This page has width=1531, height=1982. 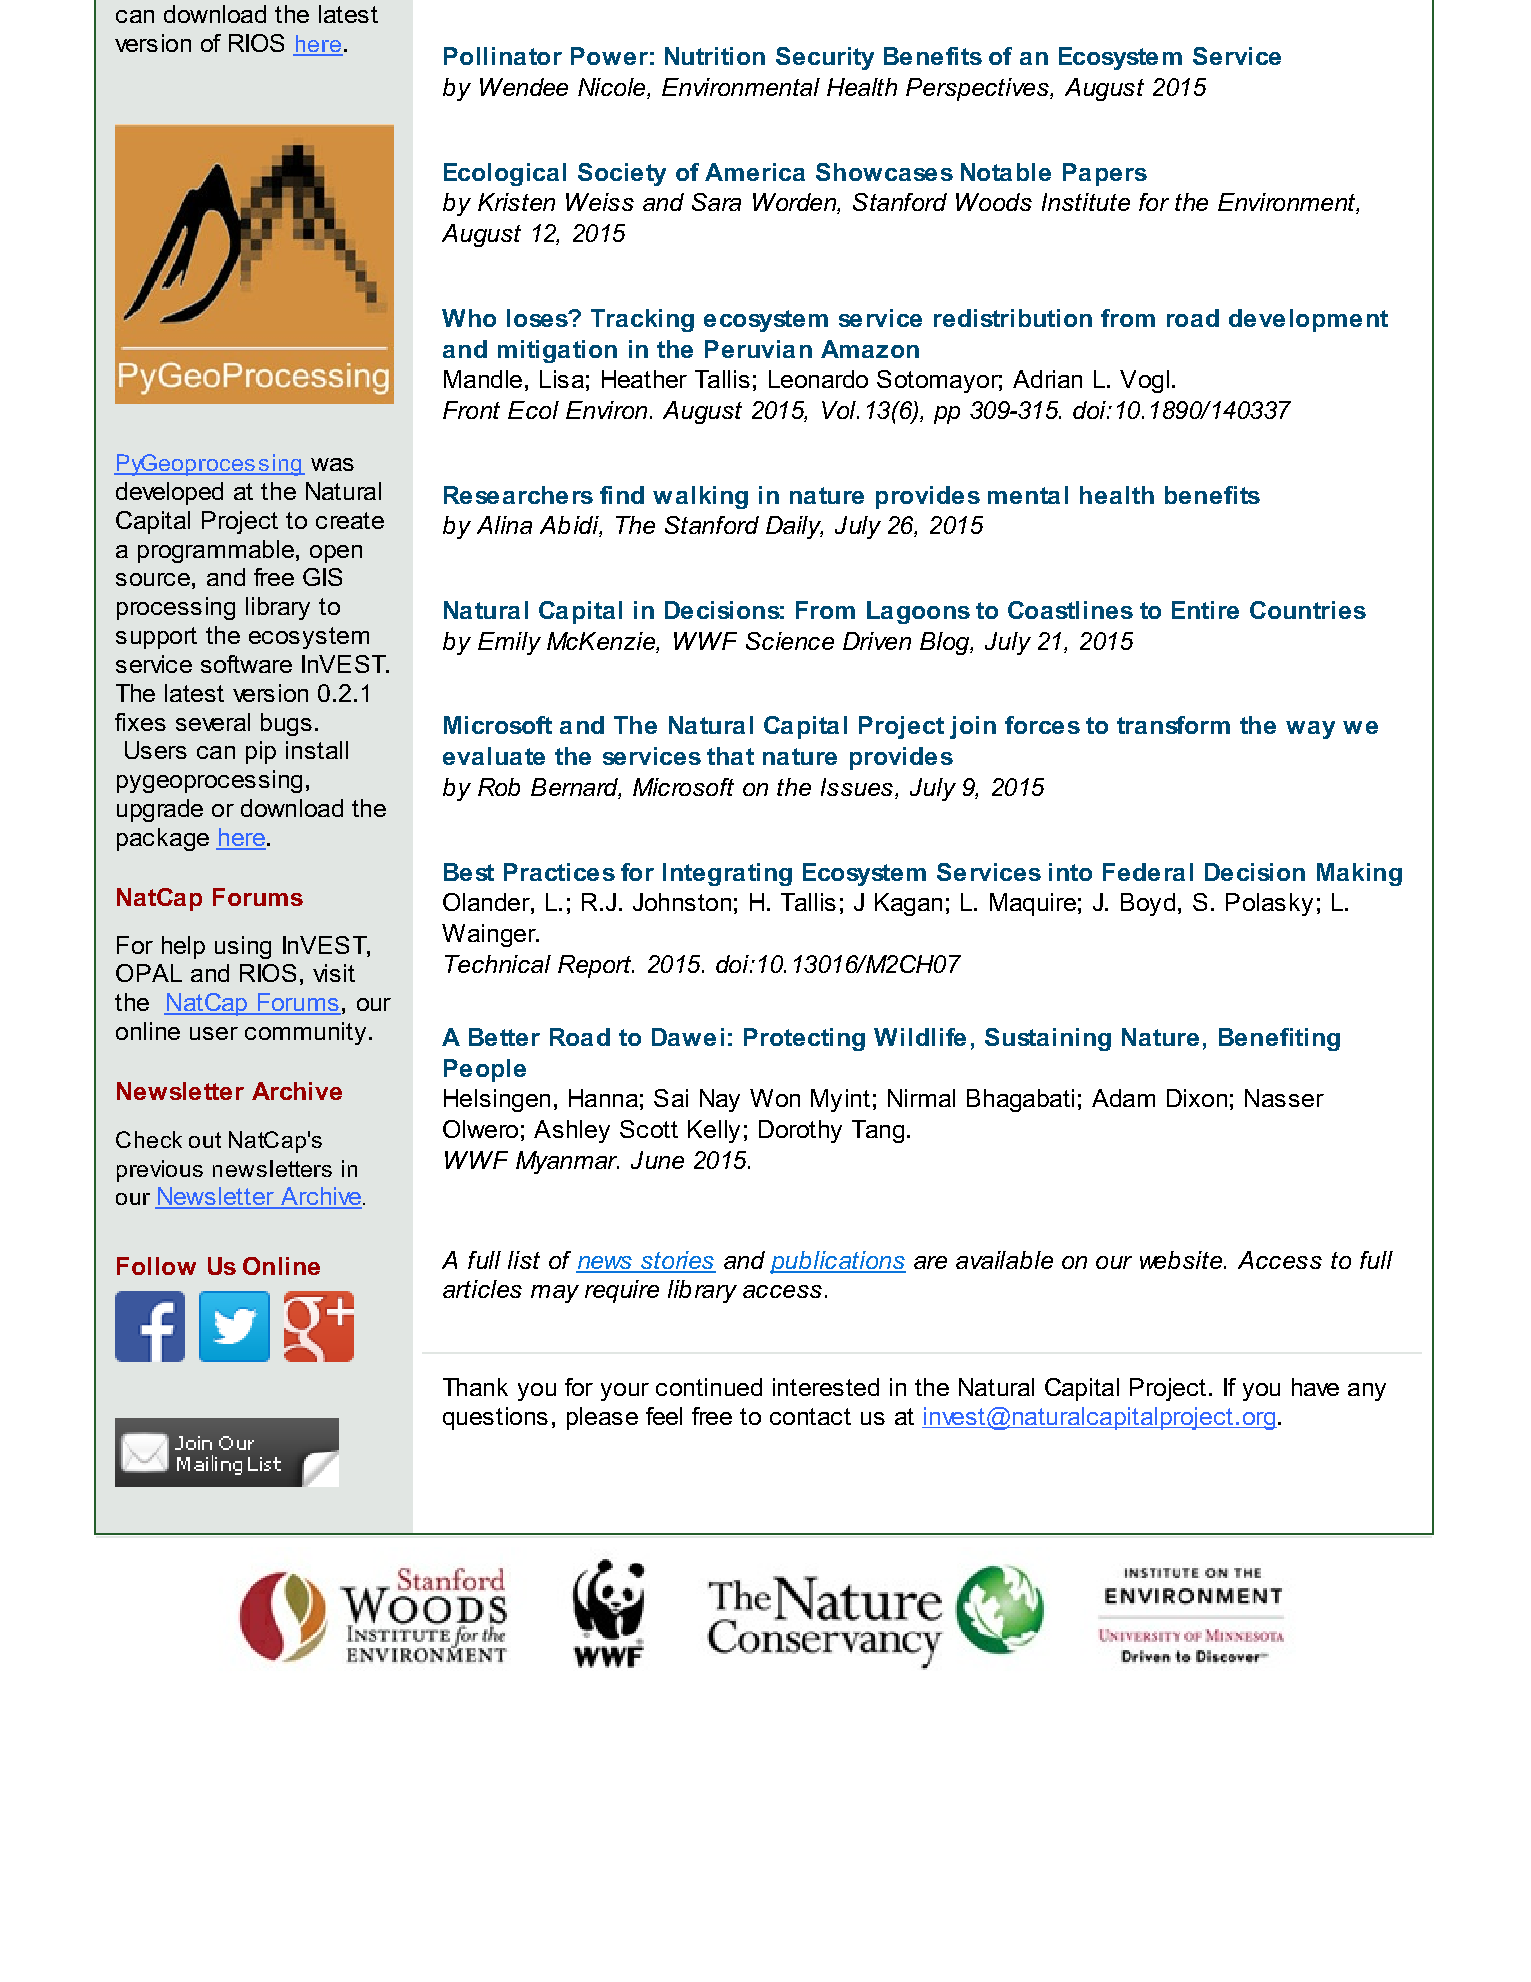 What do you see at coordinates (715, 56) in the page?
I see `Nutrition` at bounding box center [715, 56].
